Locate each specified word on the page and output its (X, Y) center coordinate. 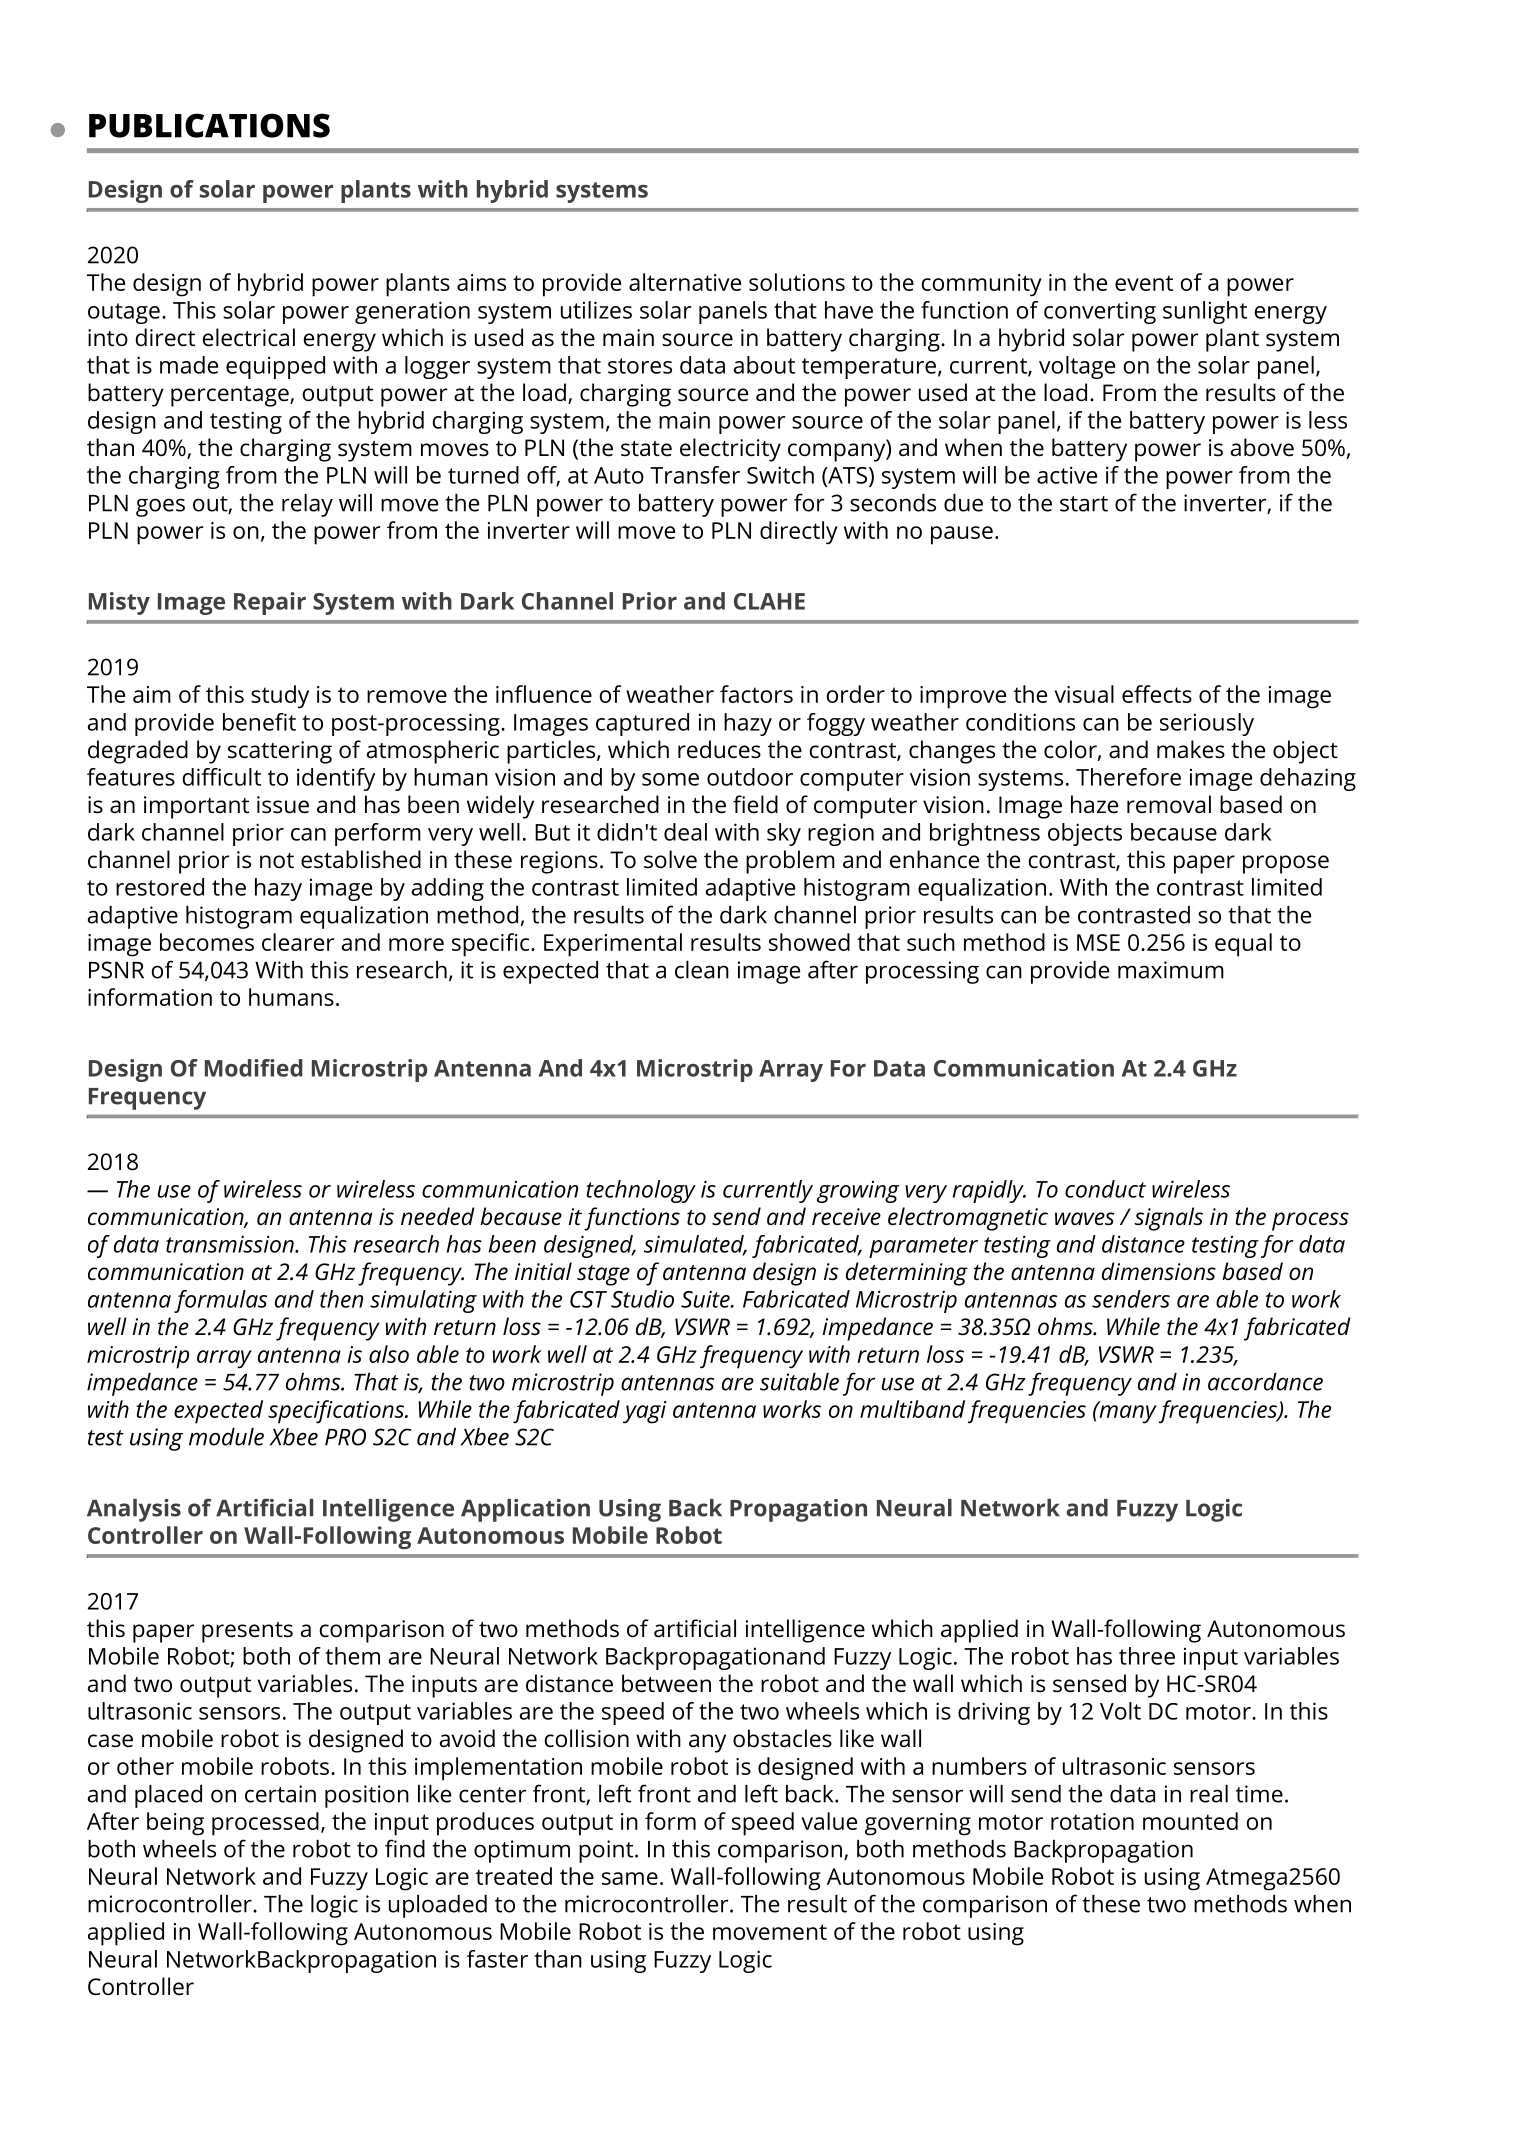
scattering (280, 752)
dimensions (1159, 1271)
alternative (685, 282)
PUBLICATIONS (209, 125)
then (341, 1299)
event (1144, 283)
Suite (706, 1299)
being (175, 1824)
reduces (719, 749)
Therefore (1128, 777)
